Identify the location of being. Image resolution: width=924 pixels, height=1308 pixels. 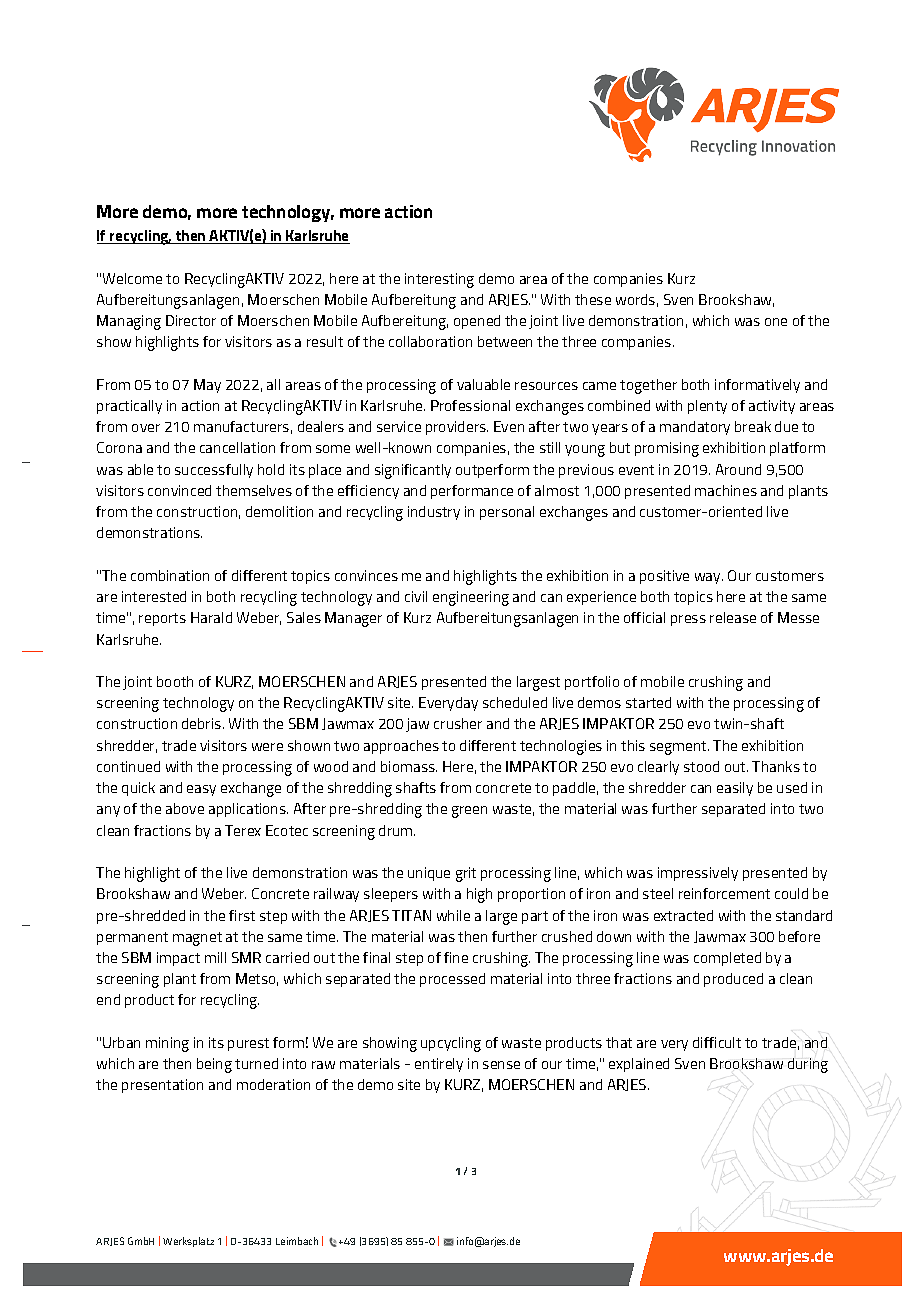
(214, 1065).
